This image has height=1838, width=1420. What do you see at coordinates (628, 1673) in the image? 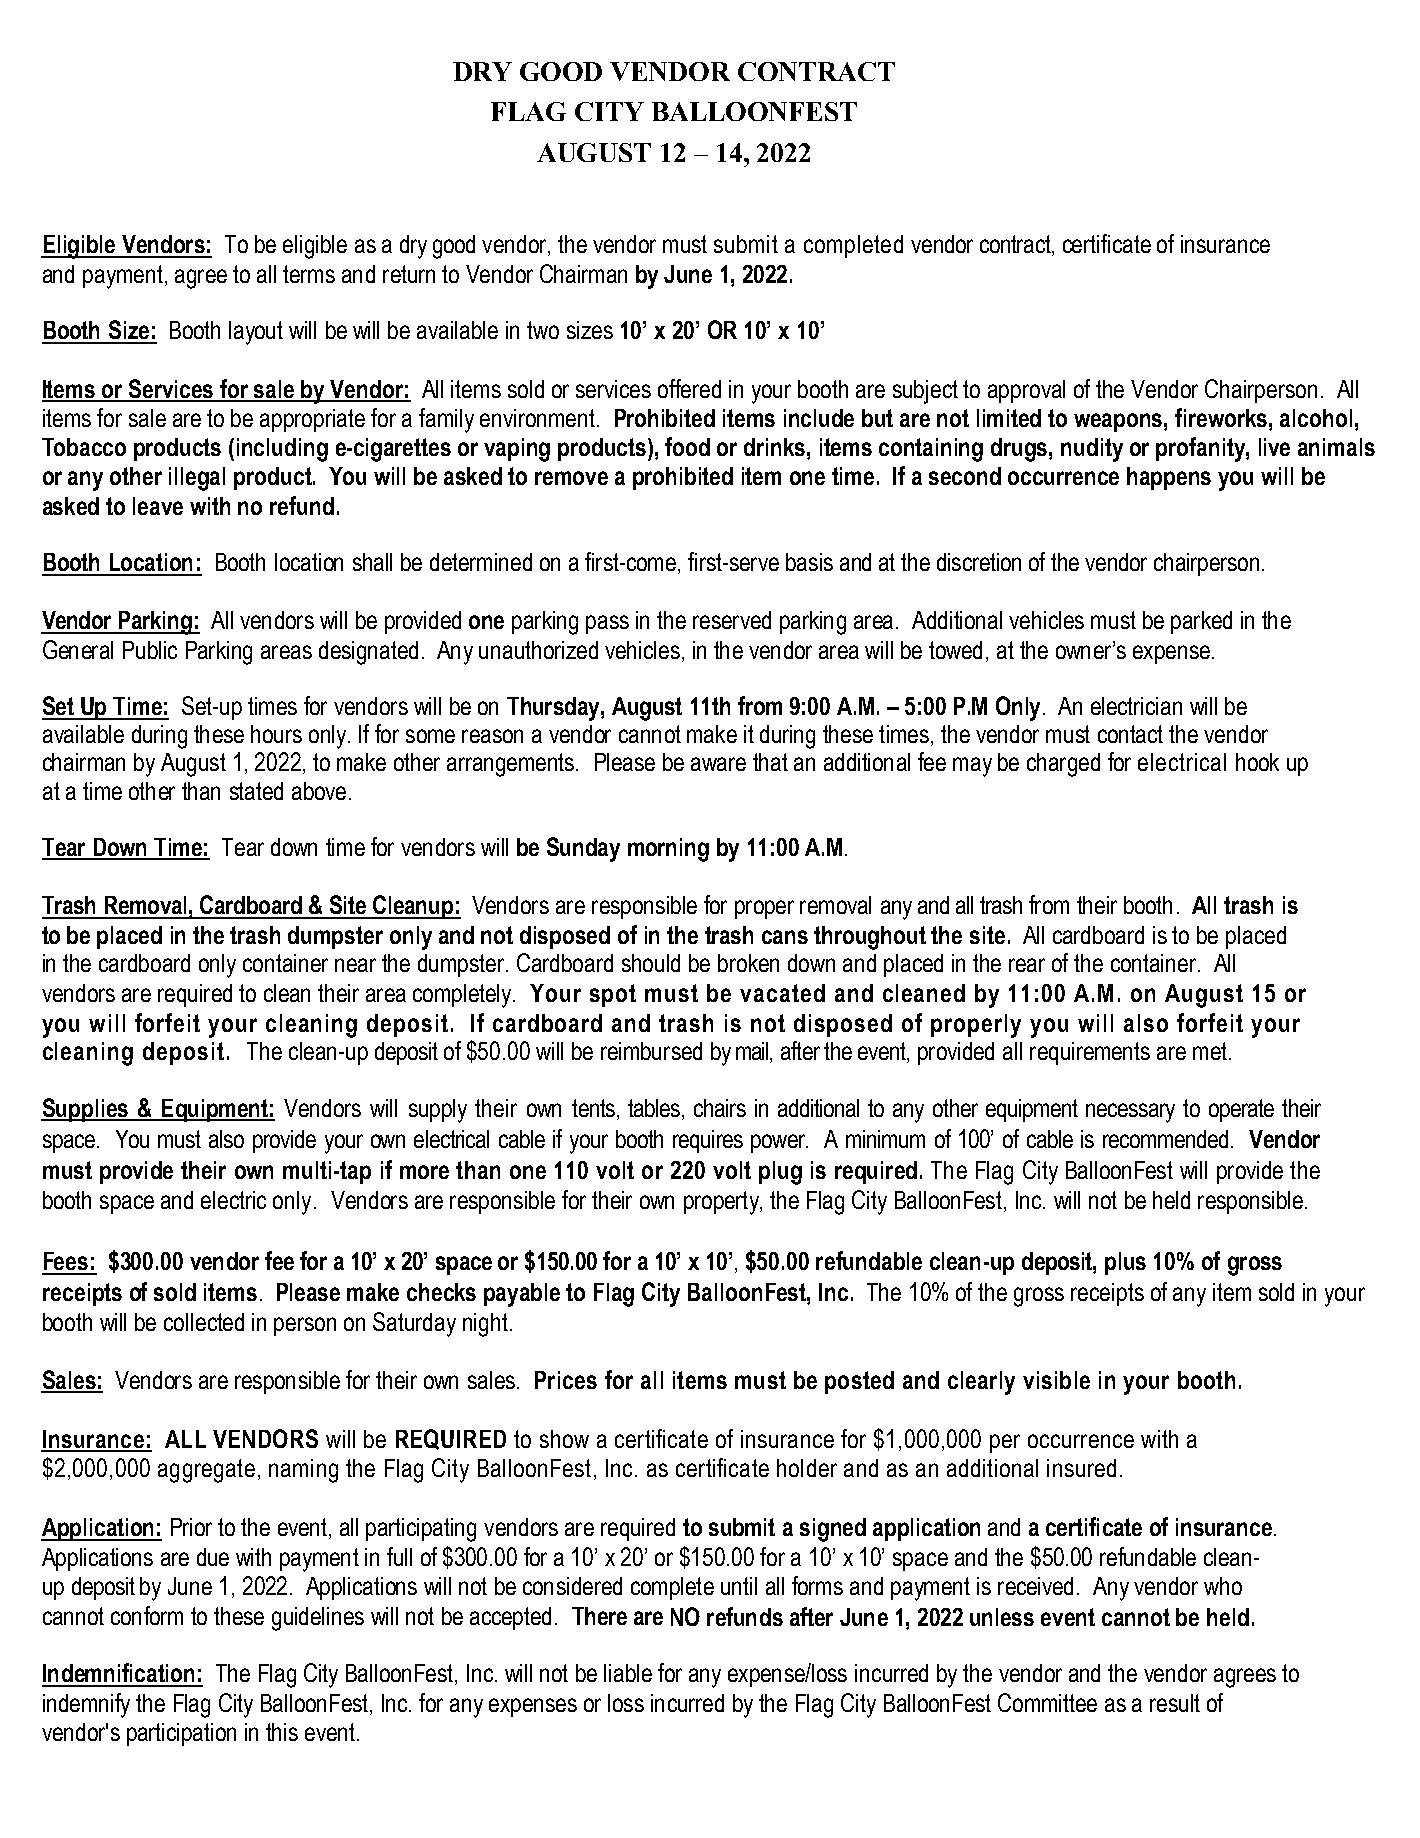
I see `liable` at bounding box center [628, 1673].
